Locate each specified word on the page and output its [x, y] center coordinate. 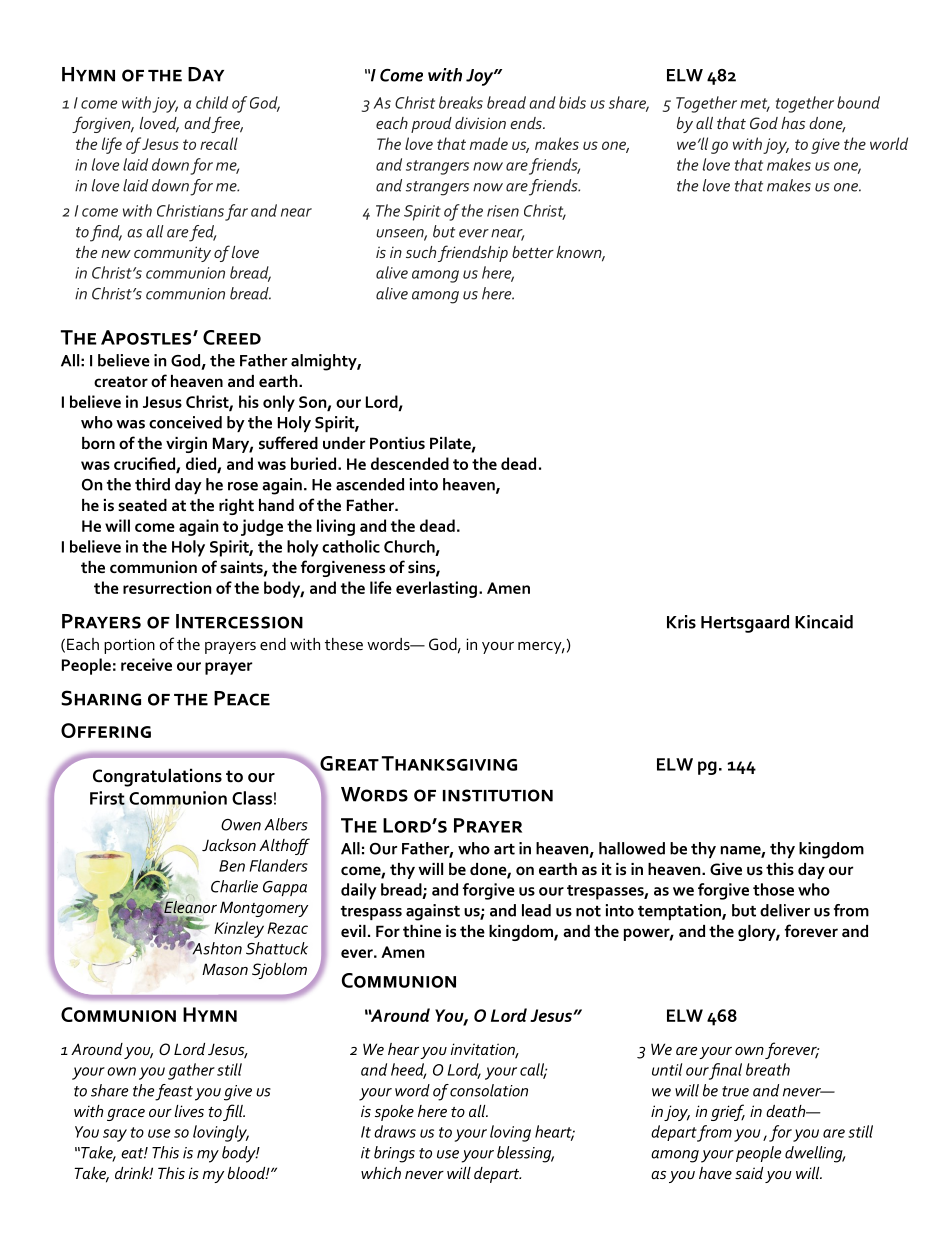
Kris [681, 622]
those [773, 889]
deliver [785, 910]
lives [189, 1111]
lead [536, 910]
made [489, 143]
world [889, 143]
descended [410, 463]
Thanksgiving [449, 763]
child [212, 102]
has [793, 123]
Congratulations [157, 777]
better [533, 252]
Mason [225, 969]
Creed [232, 337]
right [236, 507]
